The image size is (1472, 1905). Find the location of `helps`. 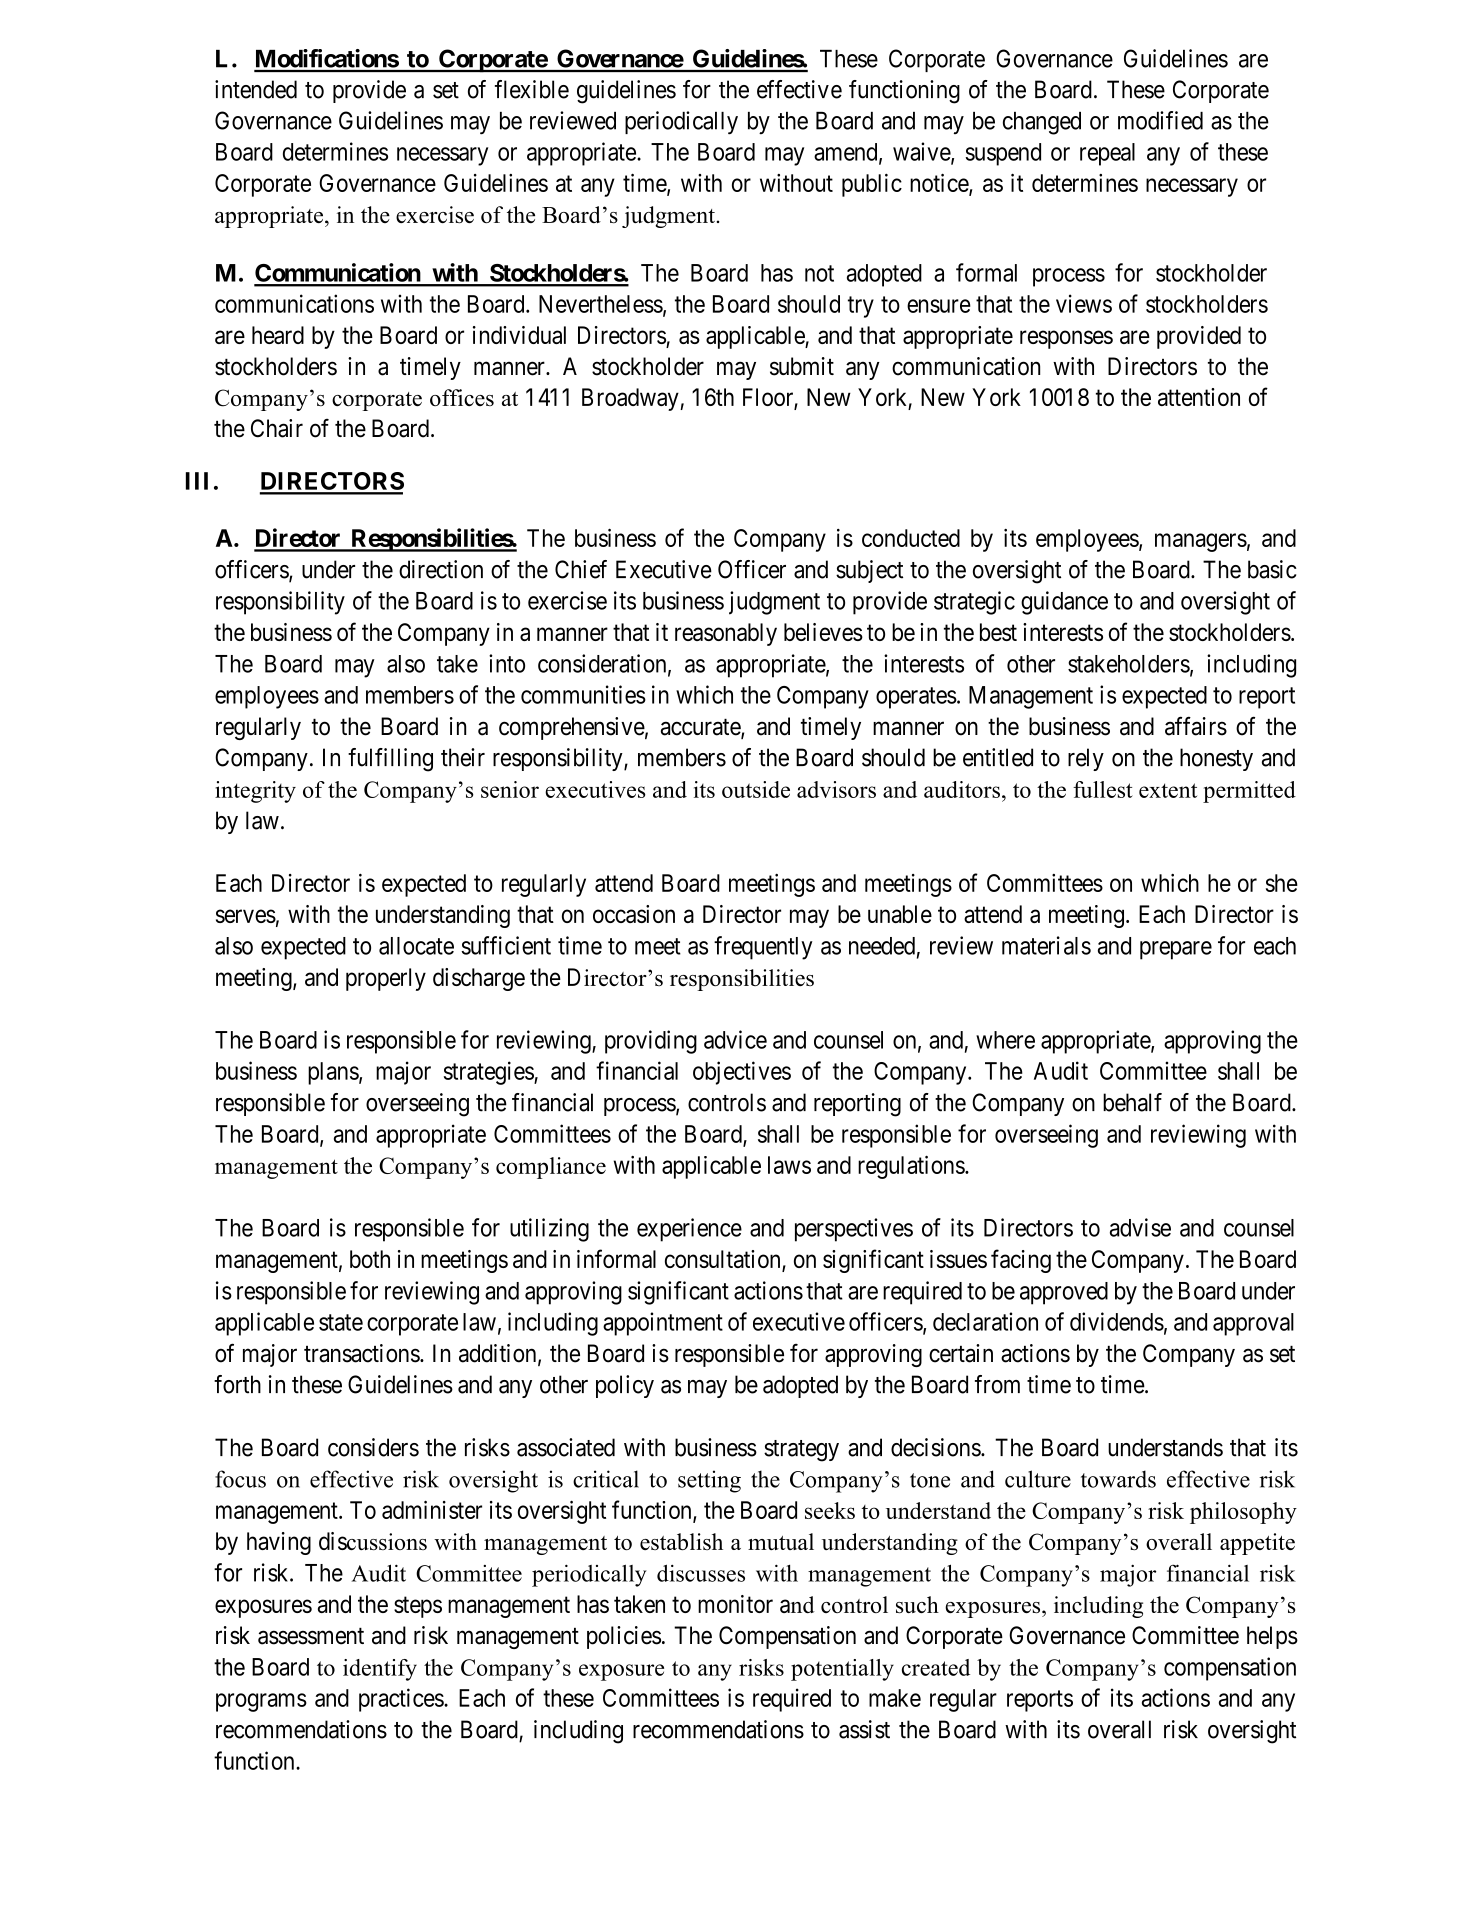

helps is located at coordinates (1272, 1637).
